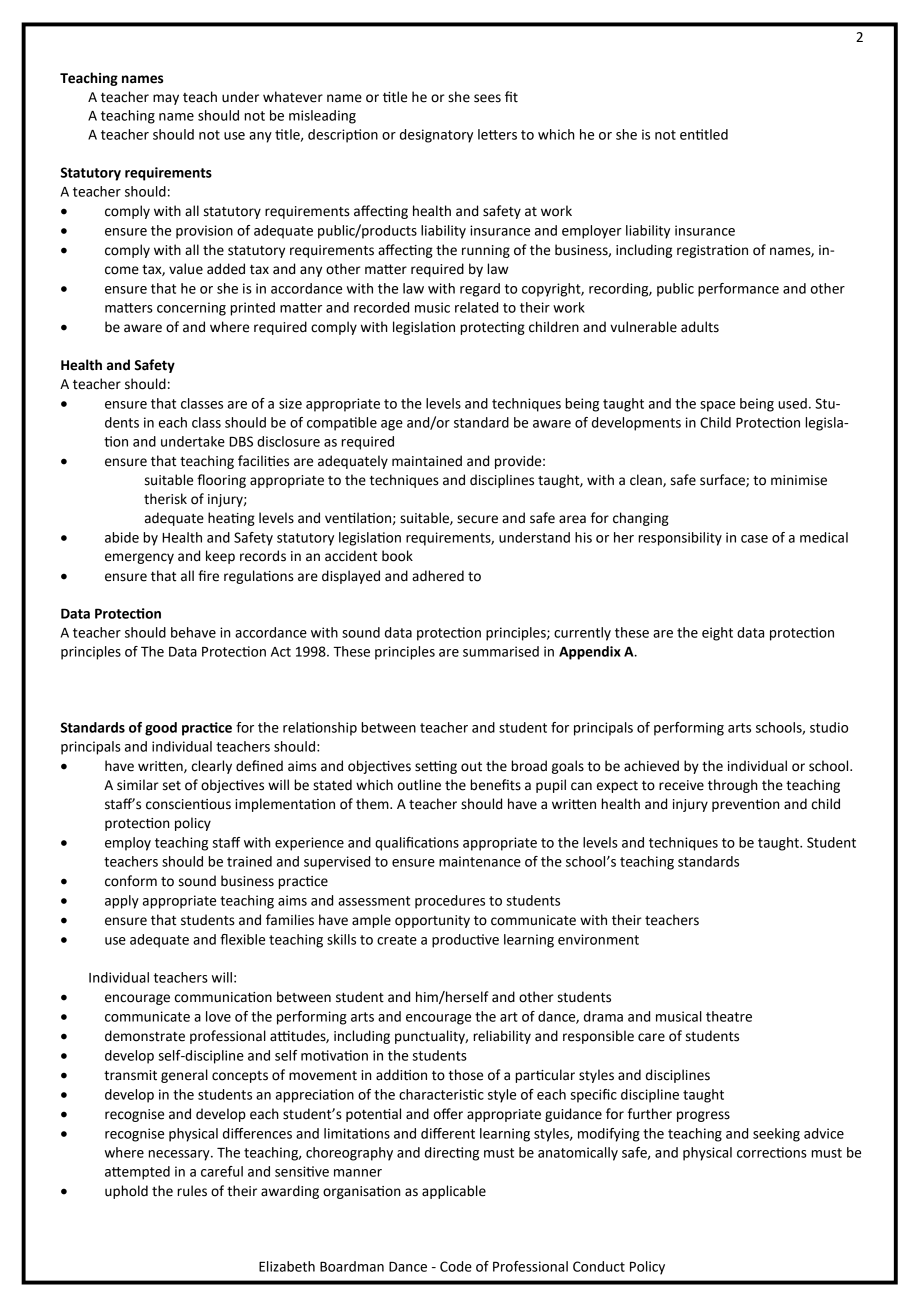 Image resolution: width=924 pixels, height=1308 pixels. I want to click on benefits, so click(495, 785).
